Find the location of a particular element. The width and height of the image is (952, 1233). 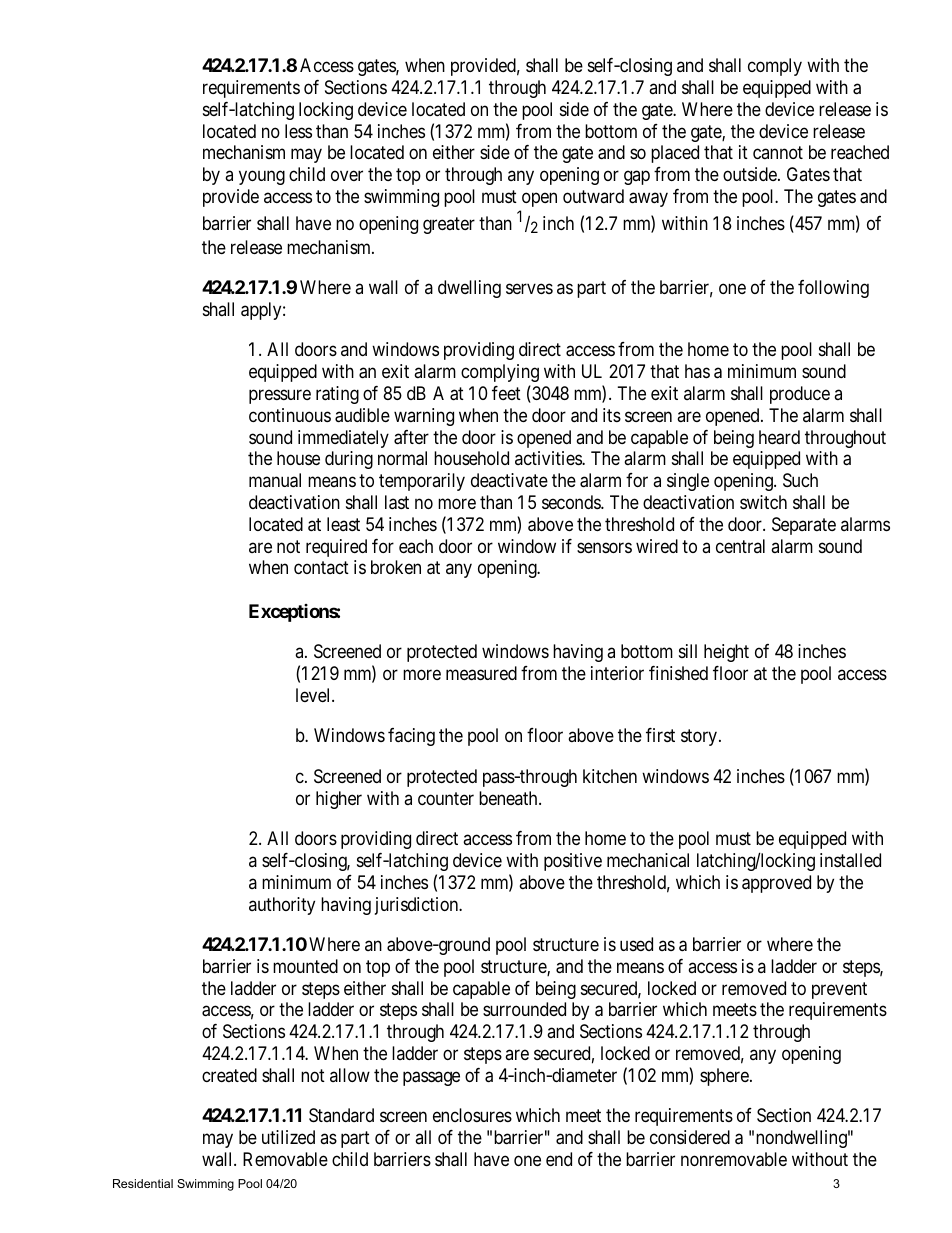

utilized is located at coordinates (288, 1137).
